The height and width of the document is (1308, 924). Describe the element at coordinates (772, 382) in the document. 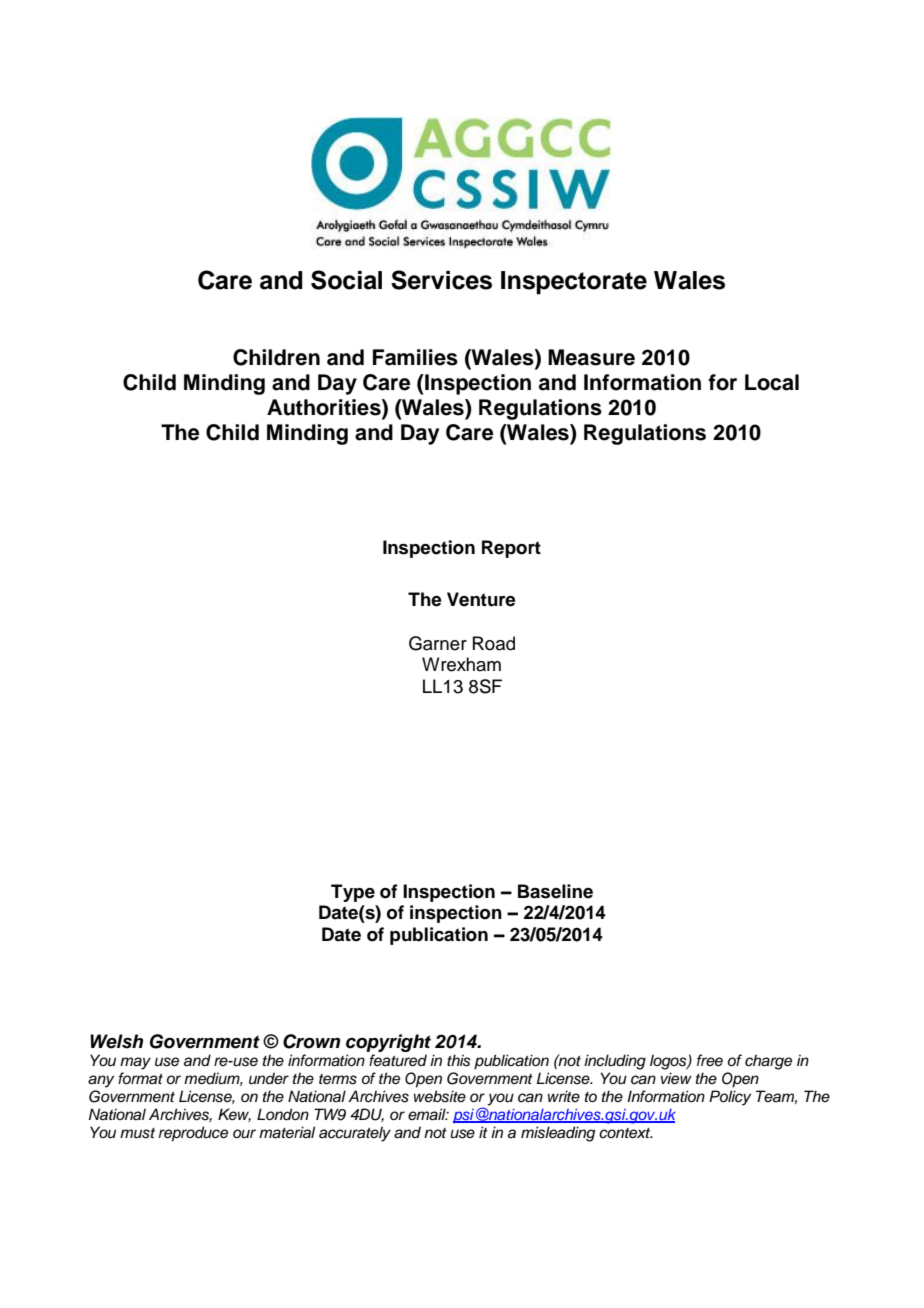

I see `Local` at that location.
